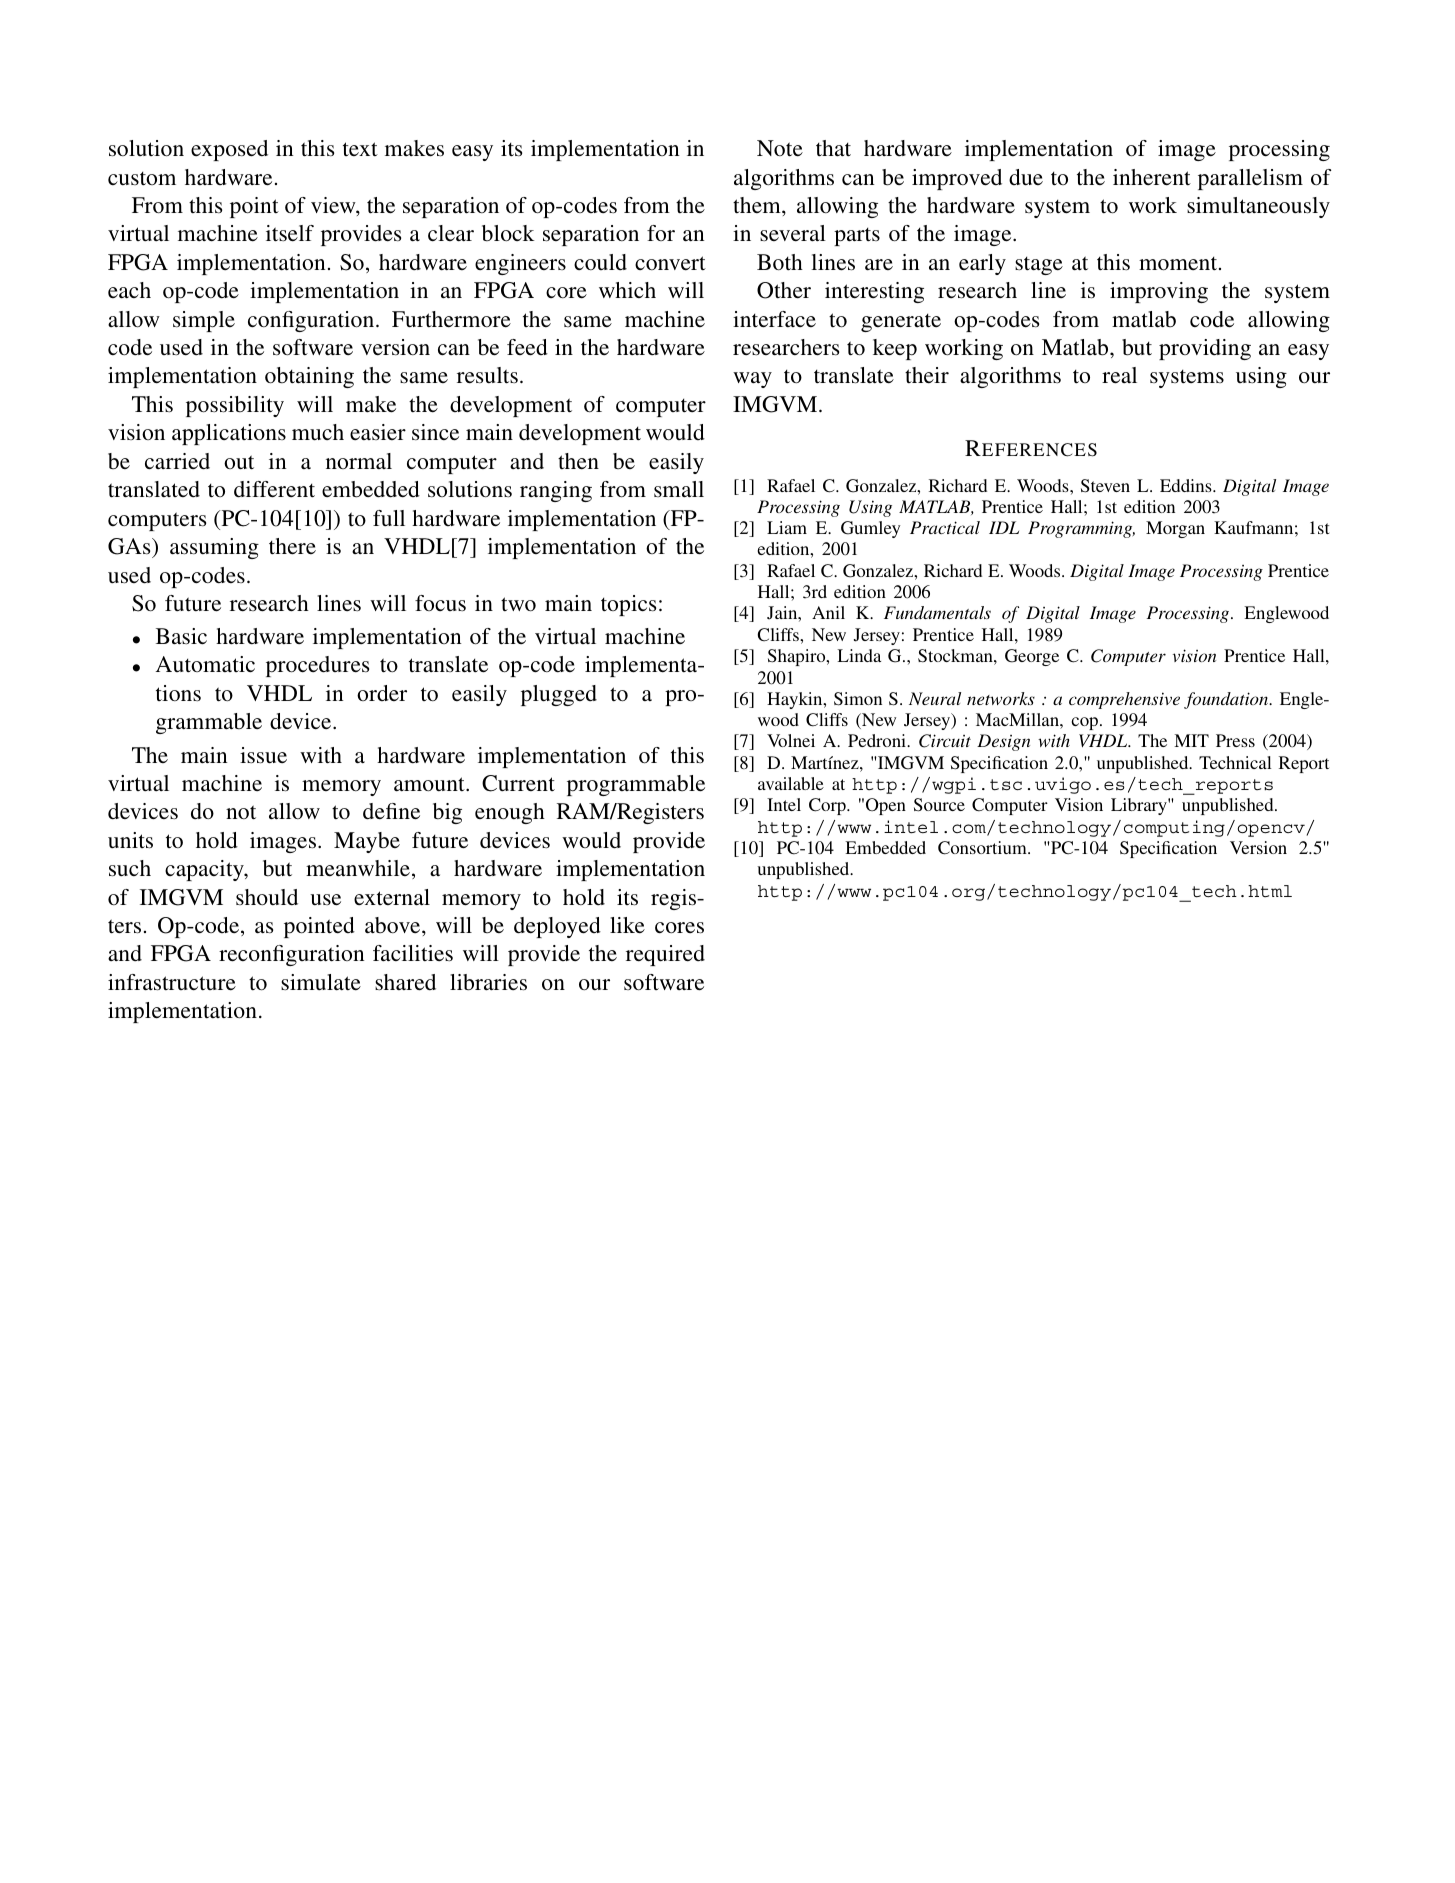 The image size is (1455, 1883). I want to click on them, so click(758, 205).
